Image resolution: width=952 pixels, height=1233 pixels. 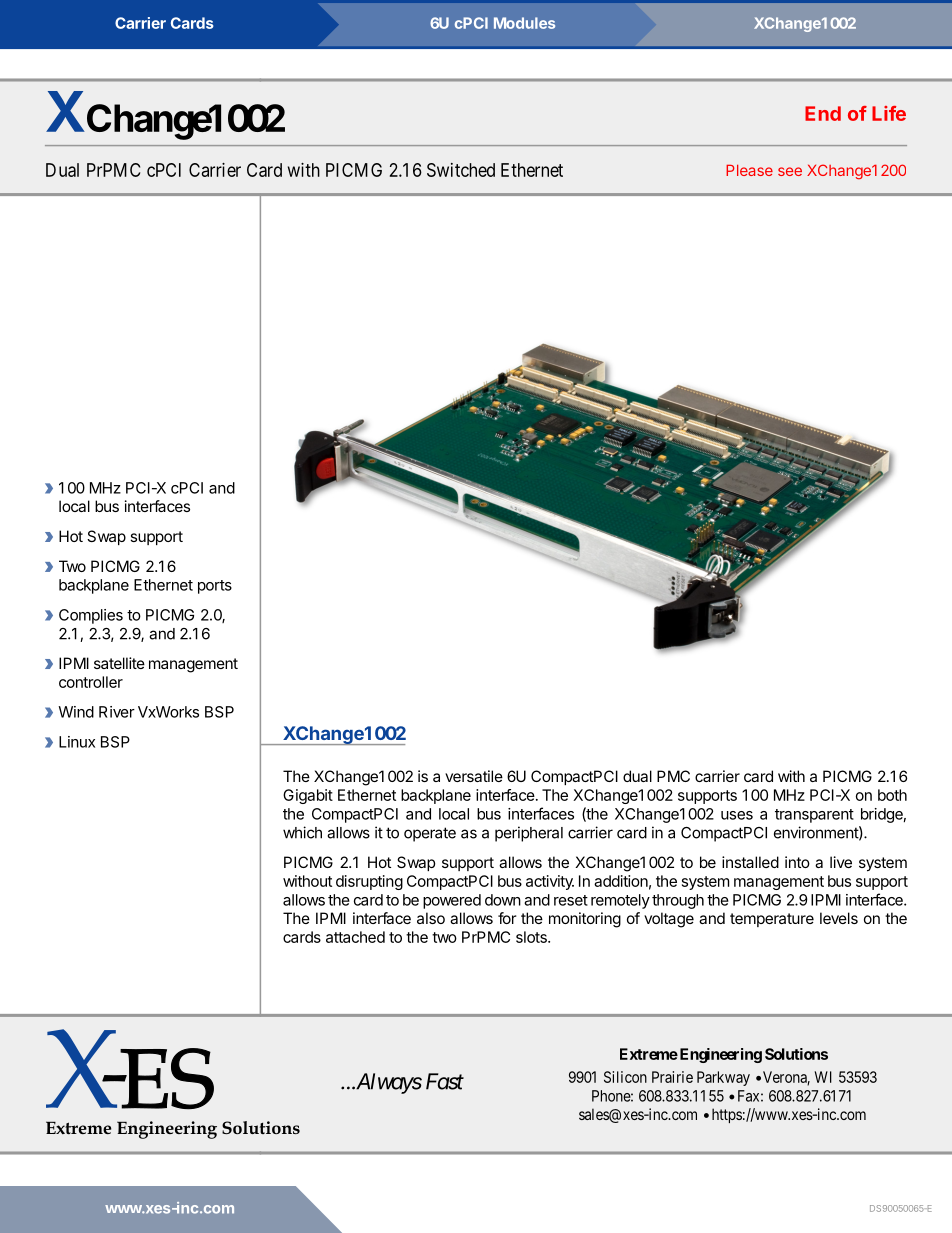 I want to click on Gigabit, so click(x=308, y=796).
